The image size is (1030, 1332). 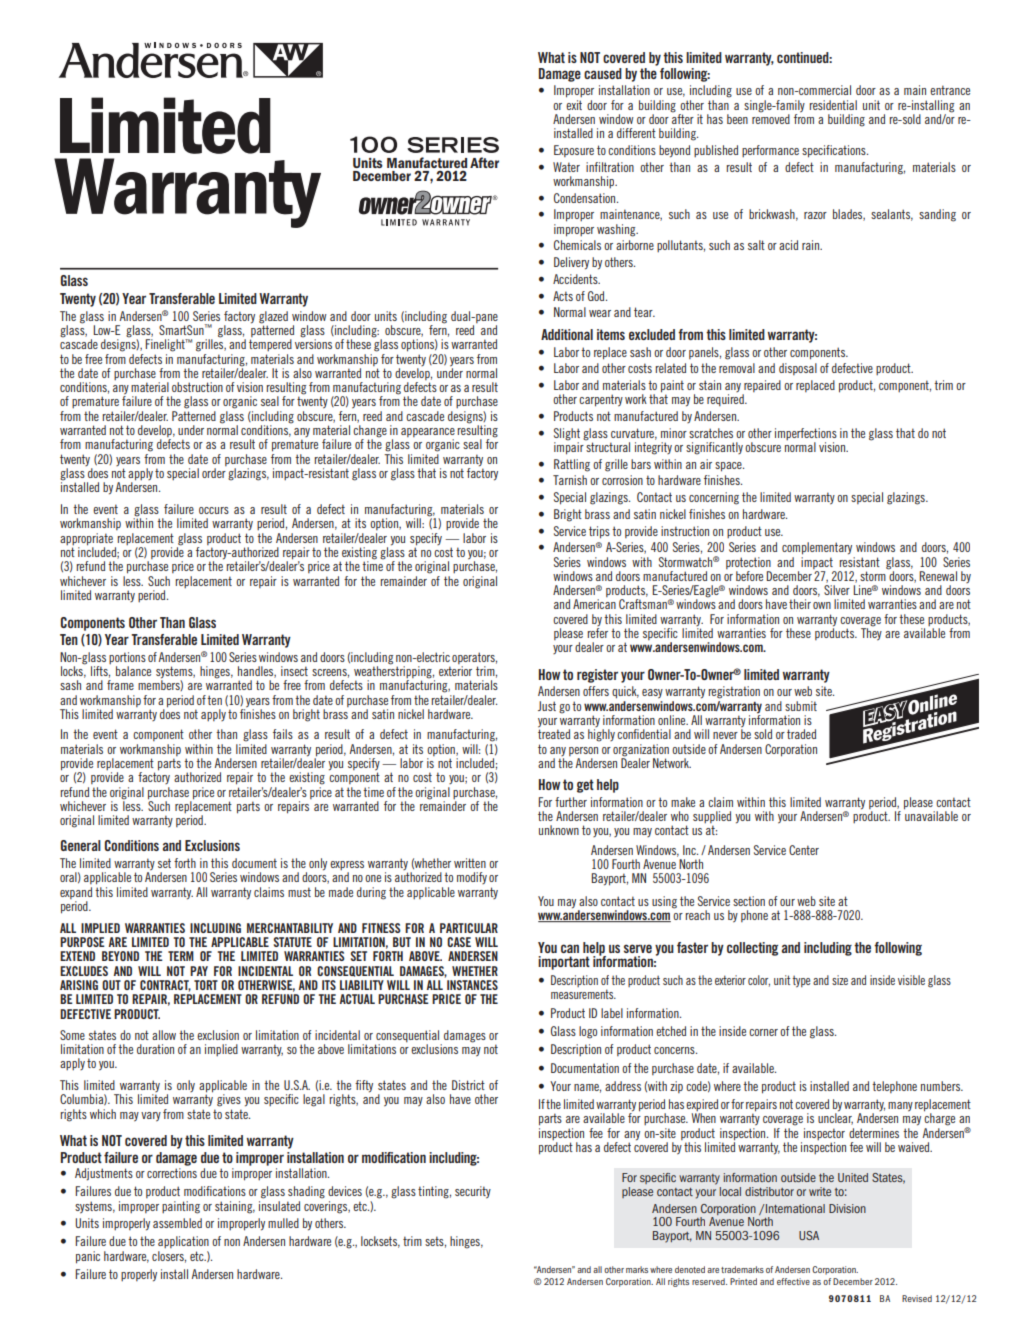 I want to click on complementary, so click(x=817, y=548).
